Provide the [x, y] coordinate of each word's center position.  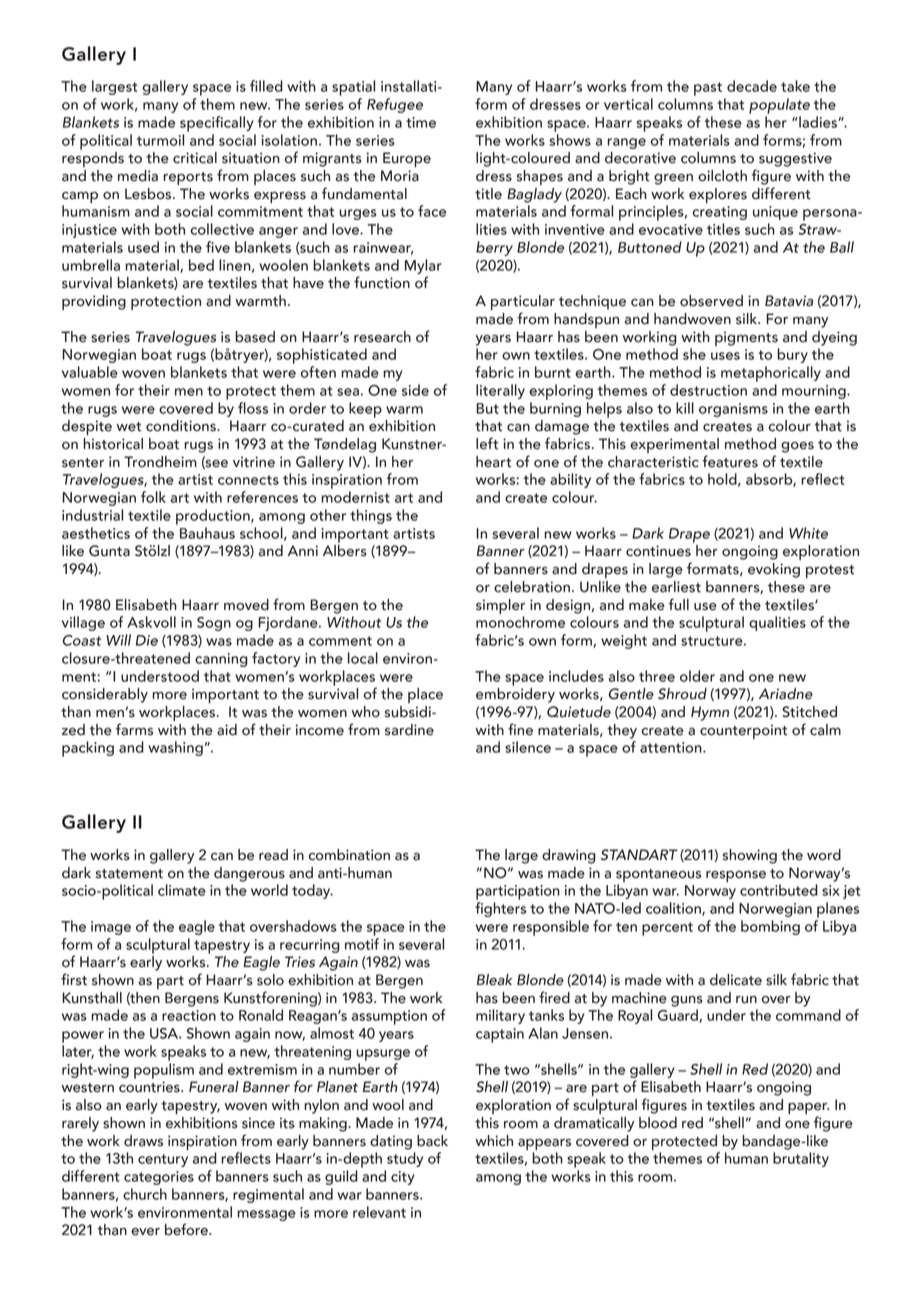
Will [118, 640]
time [421, 122]
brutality [801, 1159]
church [145, 1194]
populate [779, 106]
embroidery [515, 694]
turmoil [160, 140]
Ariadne [786, 694]
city [403, 1178]
